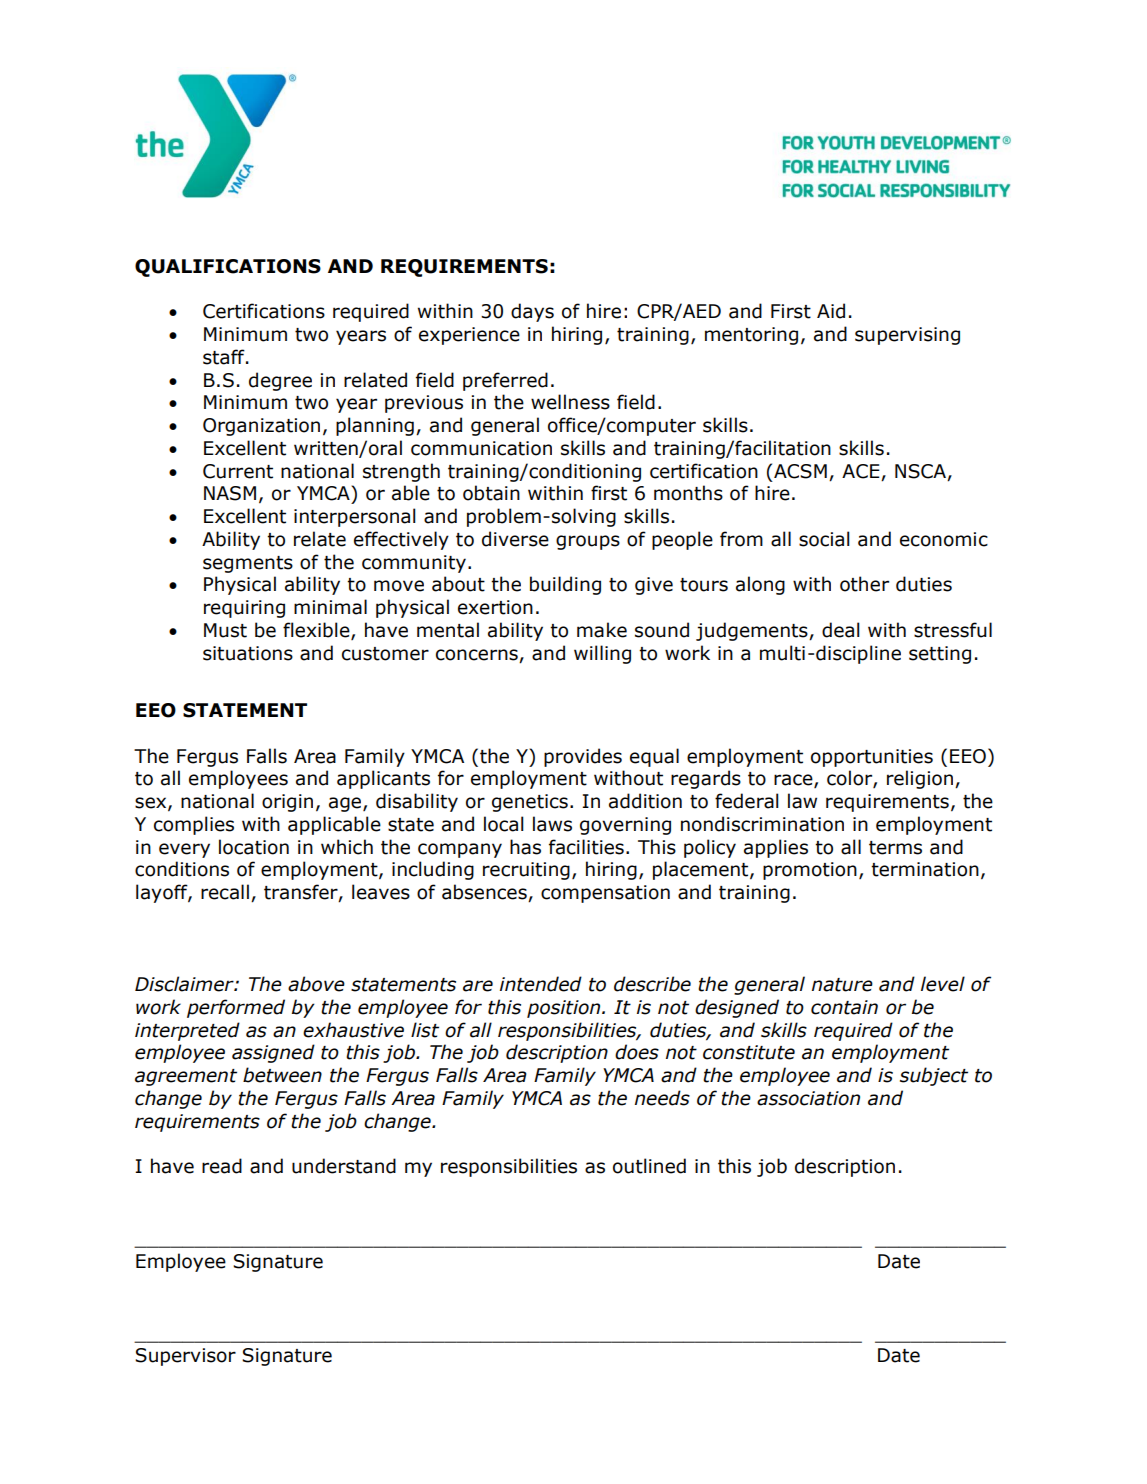 The height and width of the screenshot is (1484, 1147). What do you see at coordinates (287, 803) in the screenshot?
I see `origin` at bounding box center [287, 803].
